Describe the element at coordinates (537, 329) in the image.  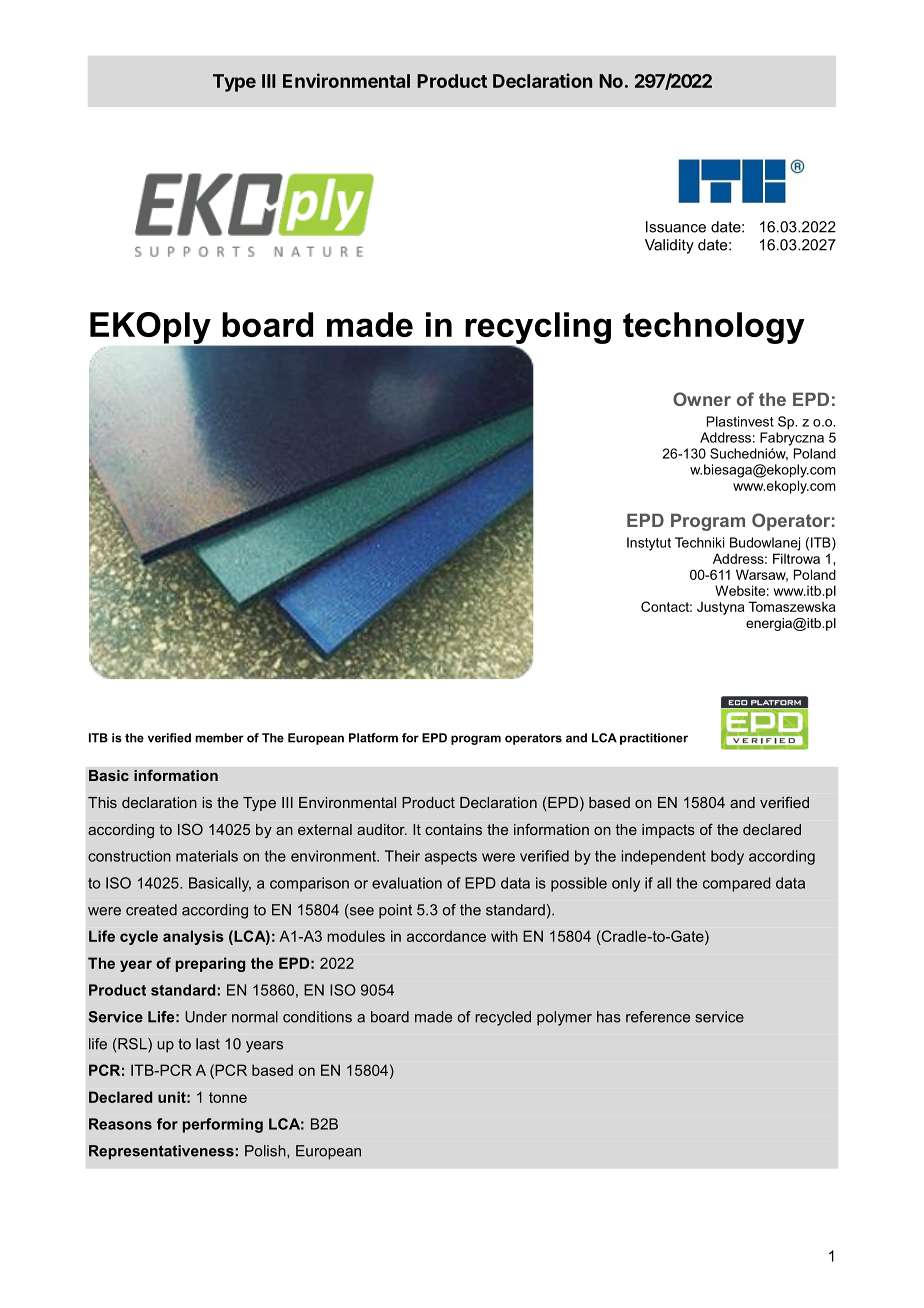
I see `recycling` at that location.
